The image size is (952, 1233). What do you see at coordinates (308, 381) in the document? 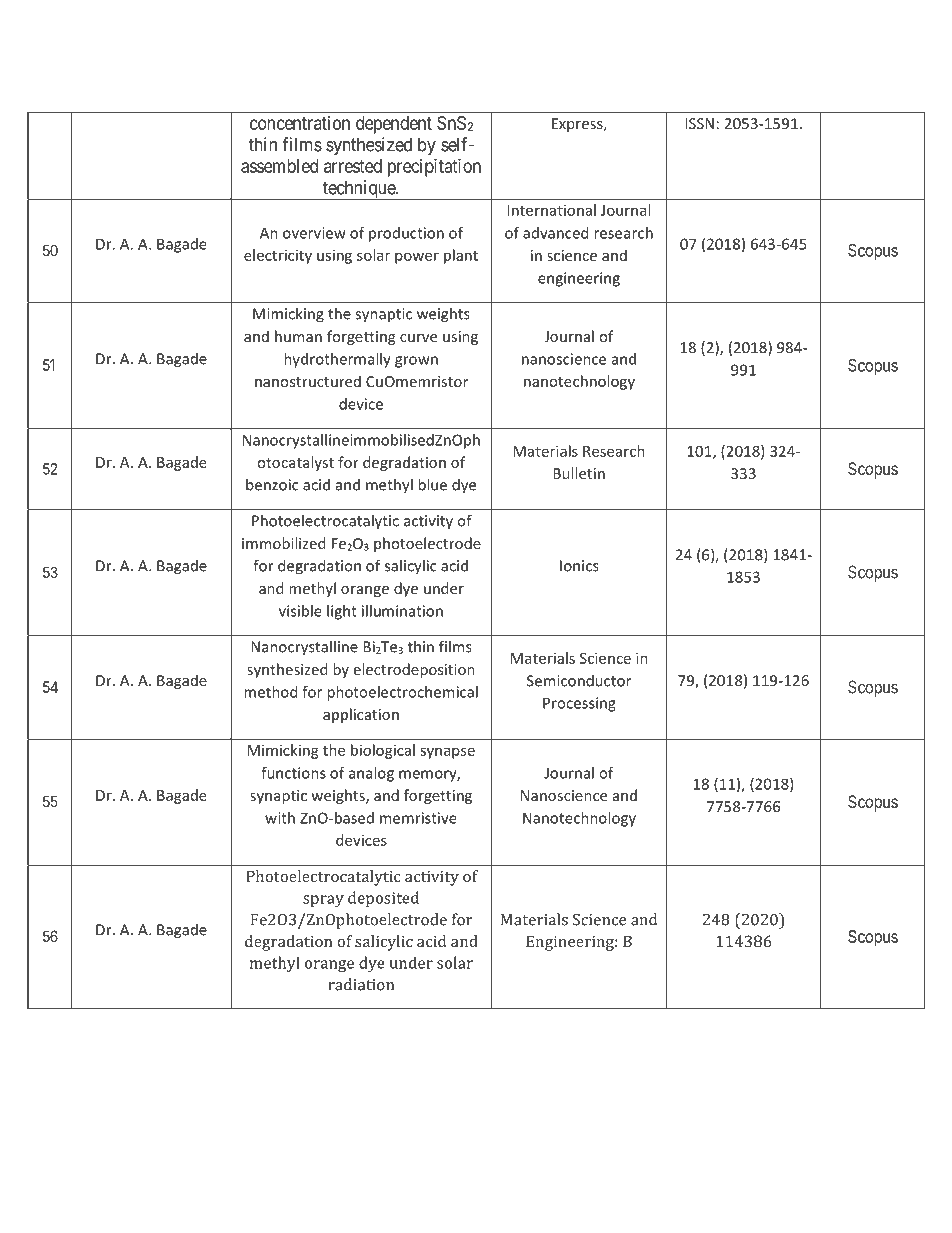
I see `nanostructured` at bounding box center [308, 381].
